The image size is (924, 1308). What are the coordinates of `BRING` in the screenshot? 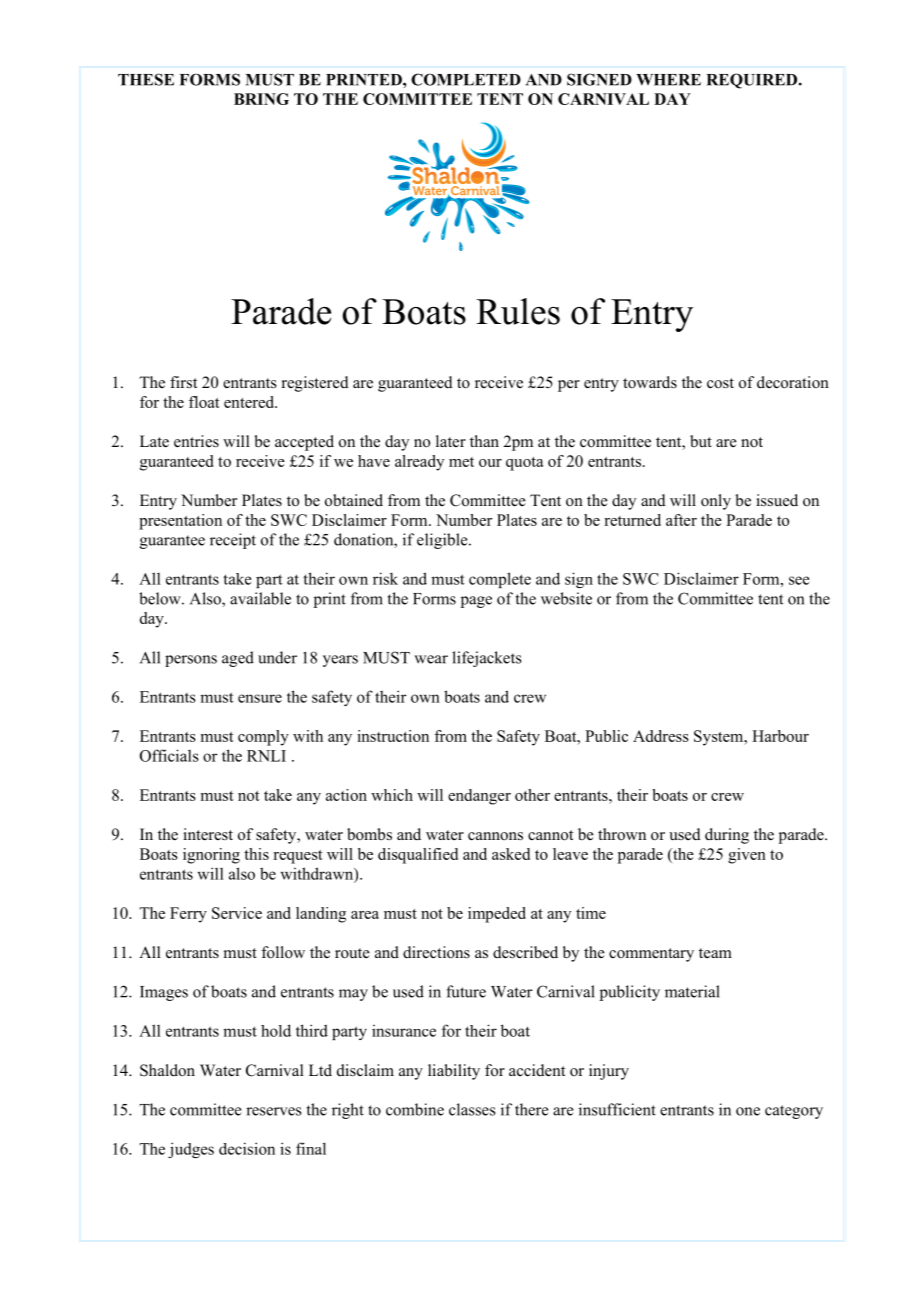 It's located at (261, 99).
